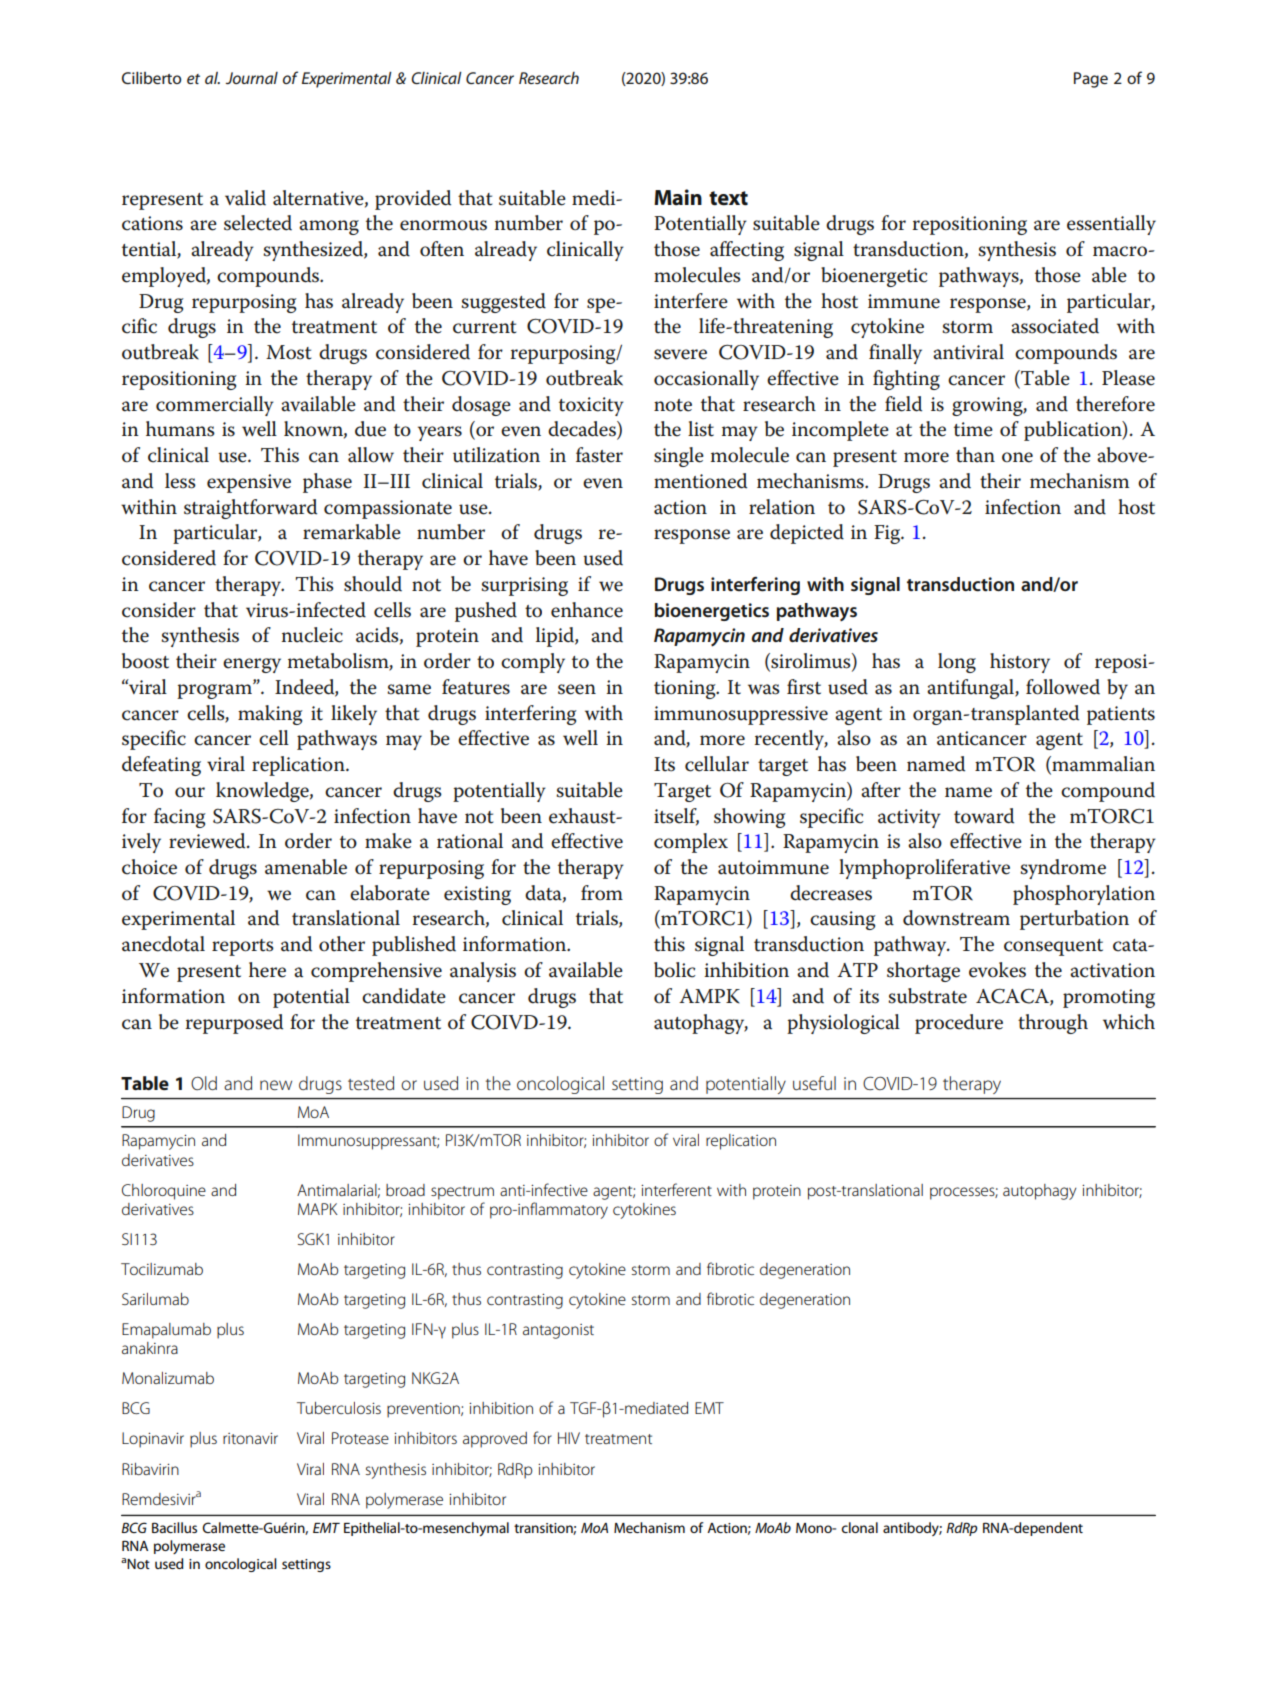 The image size is (1277, 1697). I want to click on toward, so click(984, 816).
